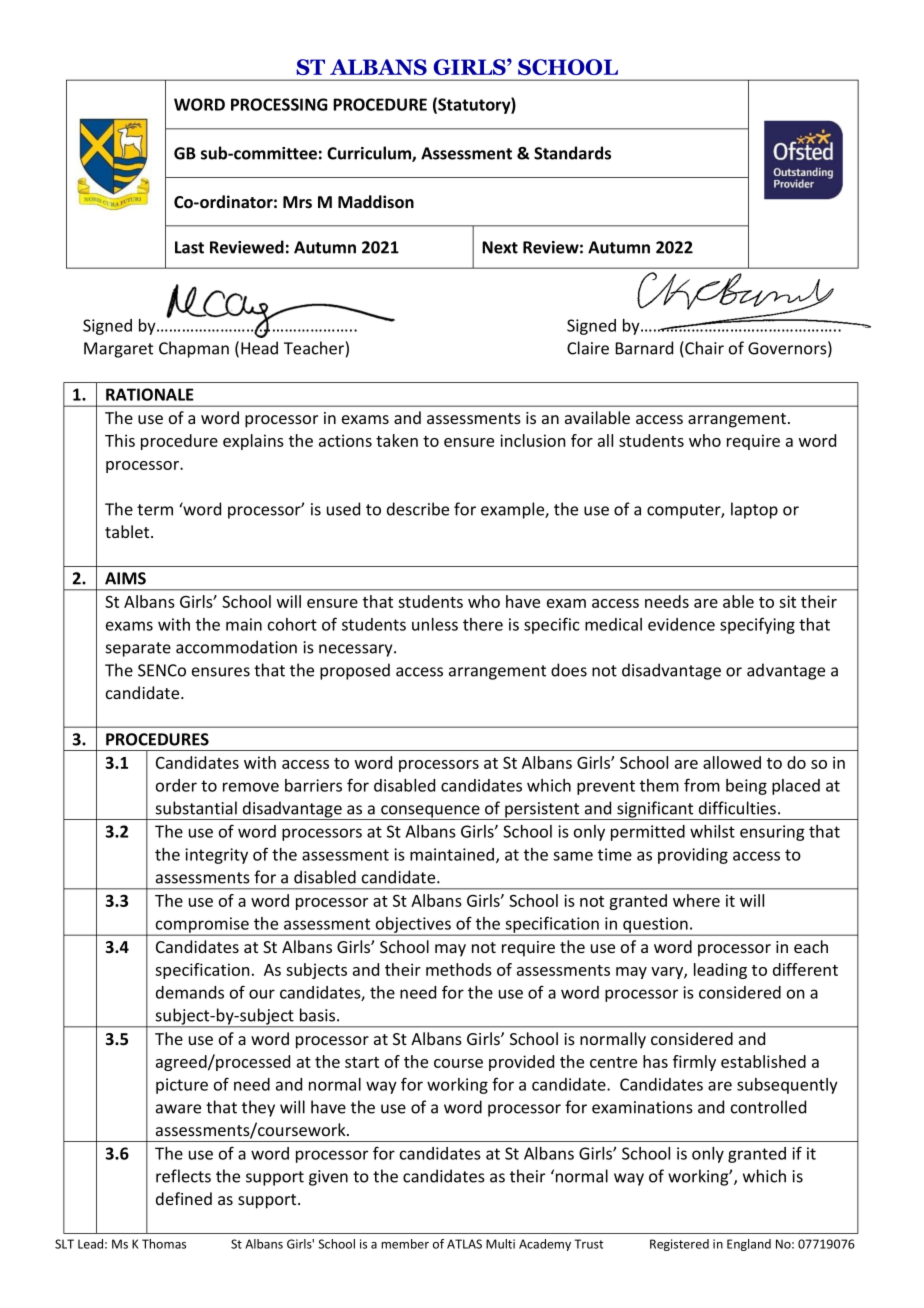  Describe the element at coordinates (184, 1198) in the screenshot. I see `defined` at that location.
